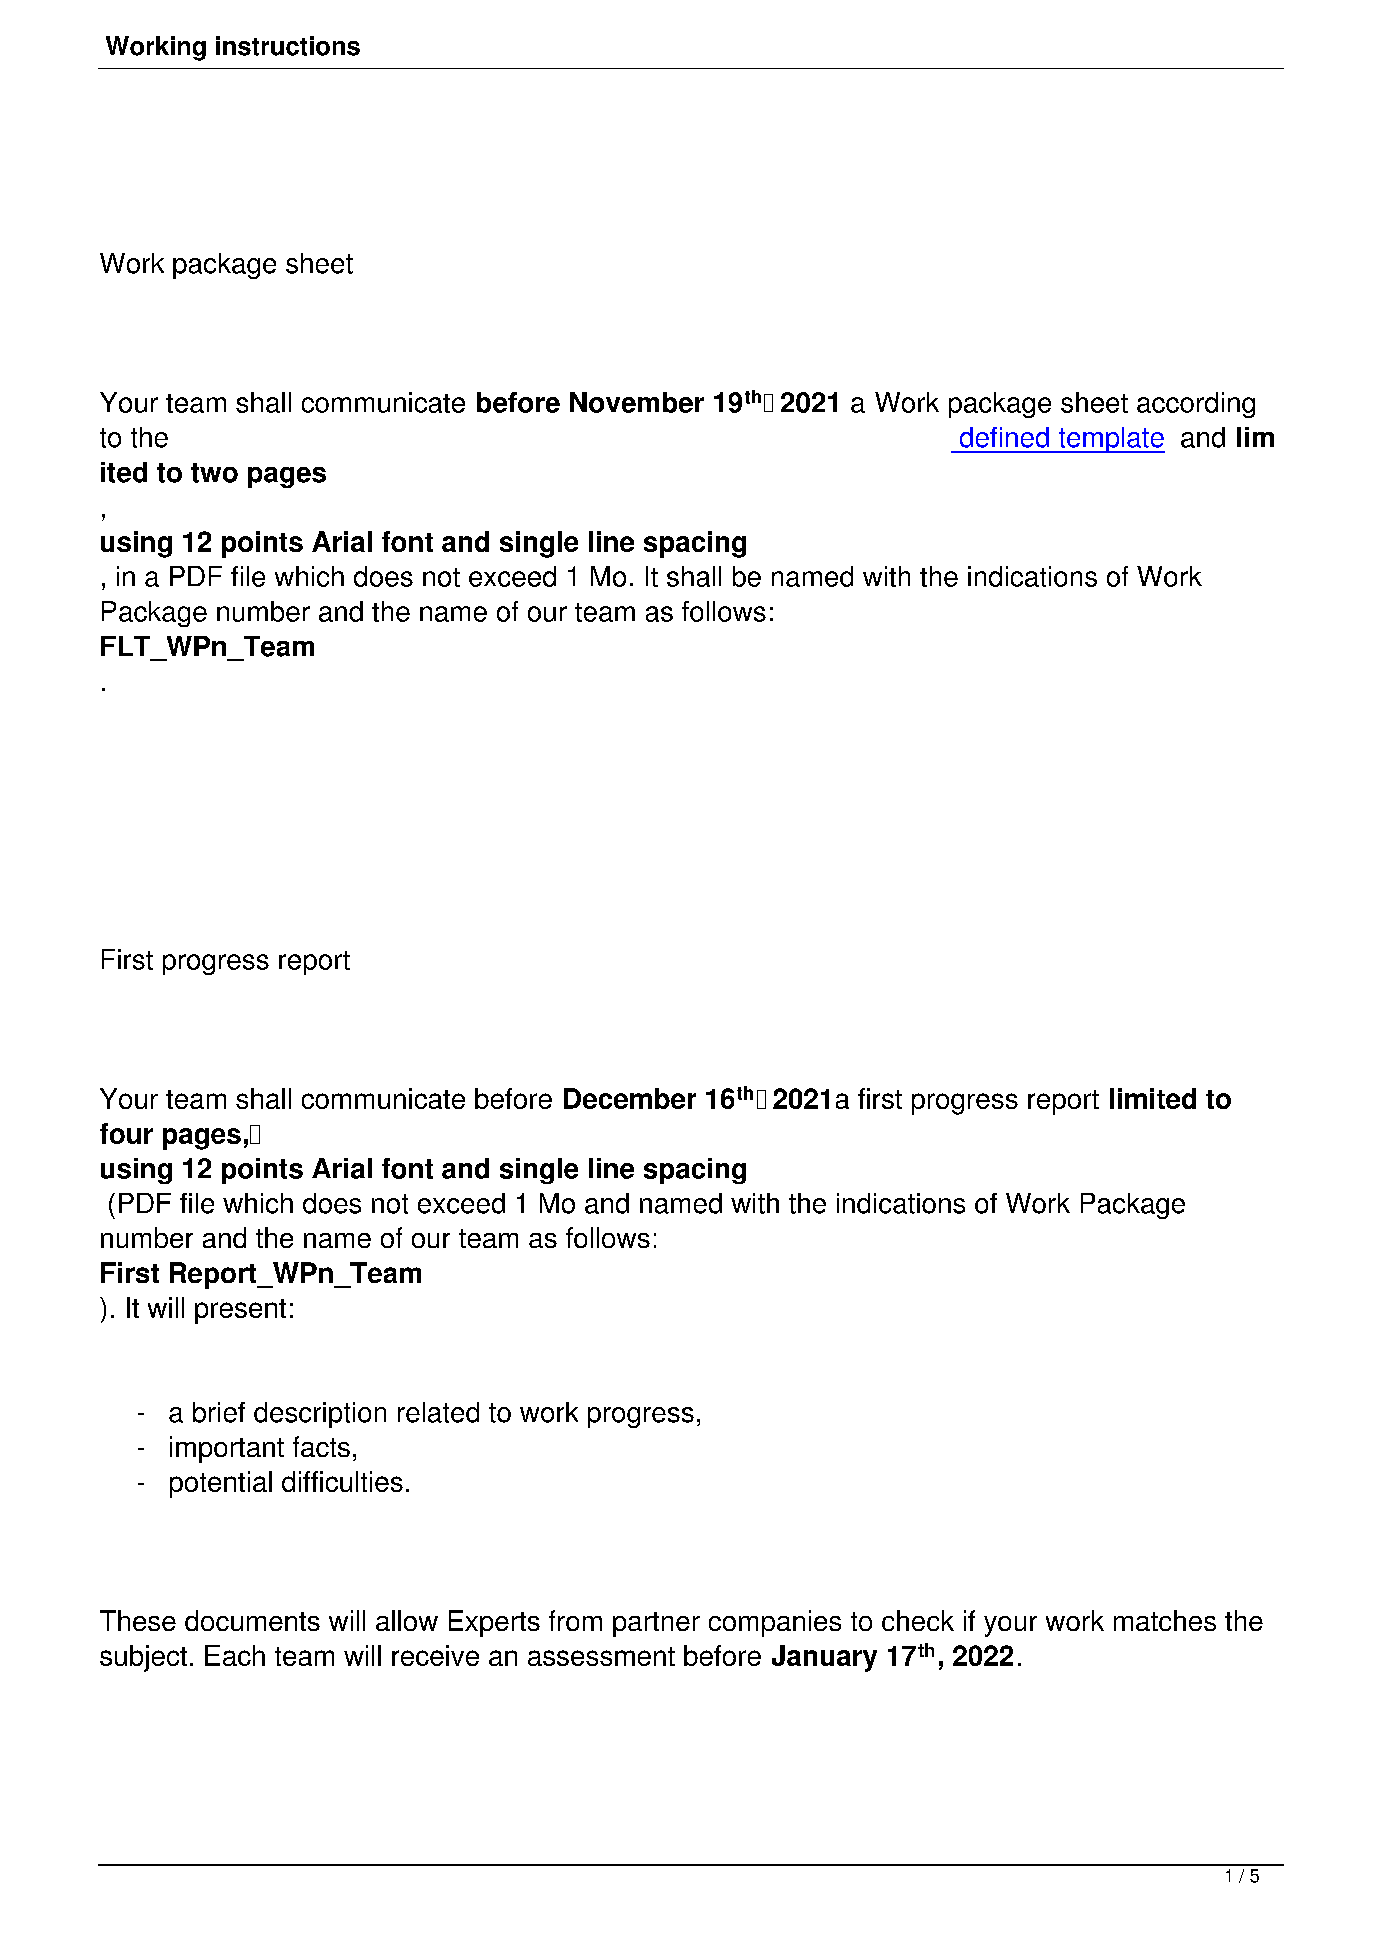  Describe the element at coordinates (1165, 1620) in the document. I see `matches` at that location.
